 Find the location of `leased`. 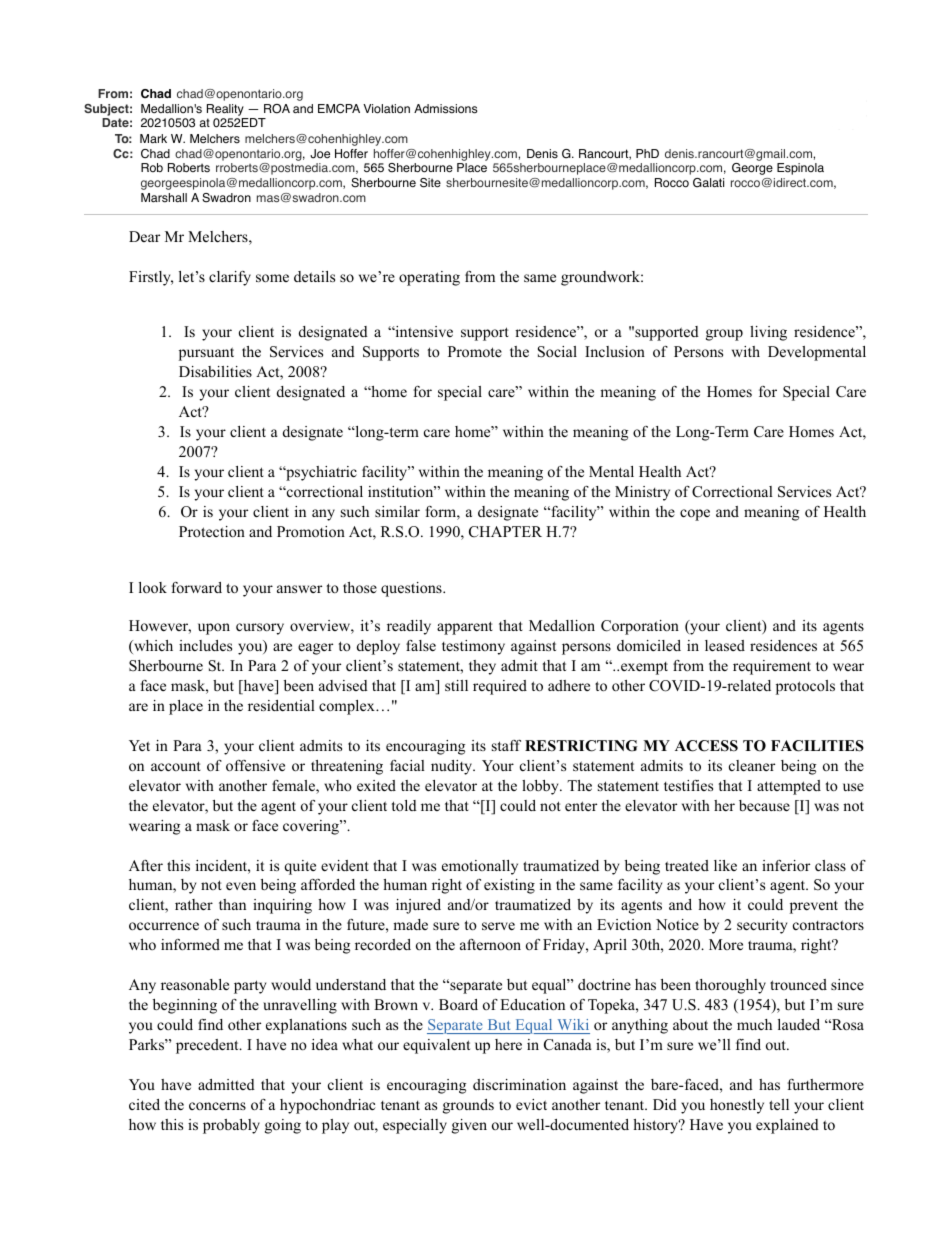

leased is located at coordinates (725, 645).
